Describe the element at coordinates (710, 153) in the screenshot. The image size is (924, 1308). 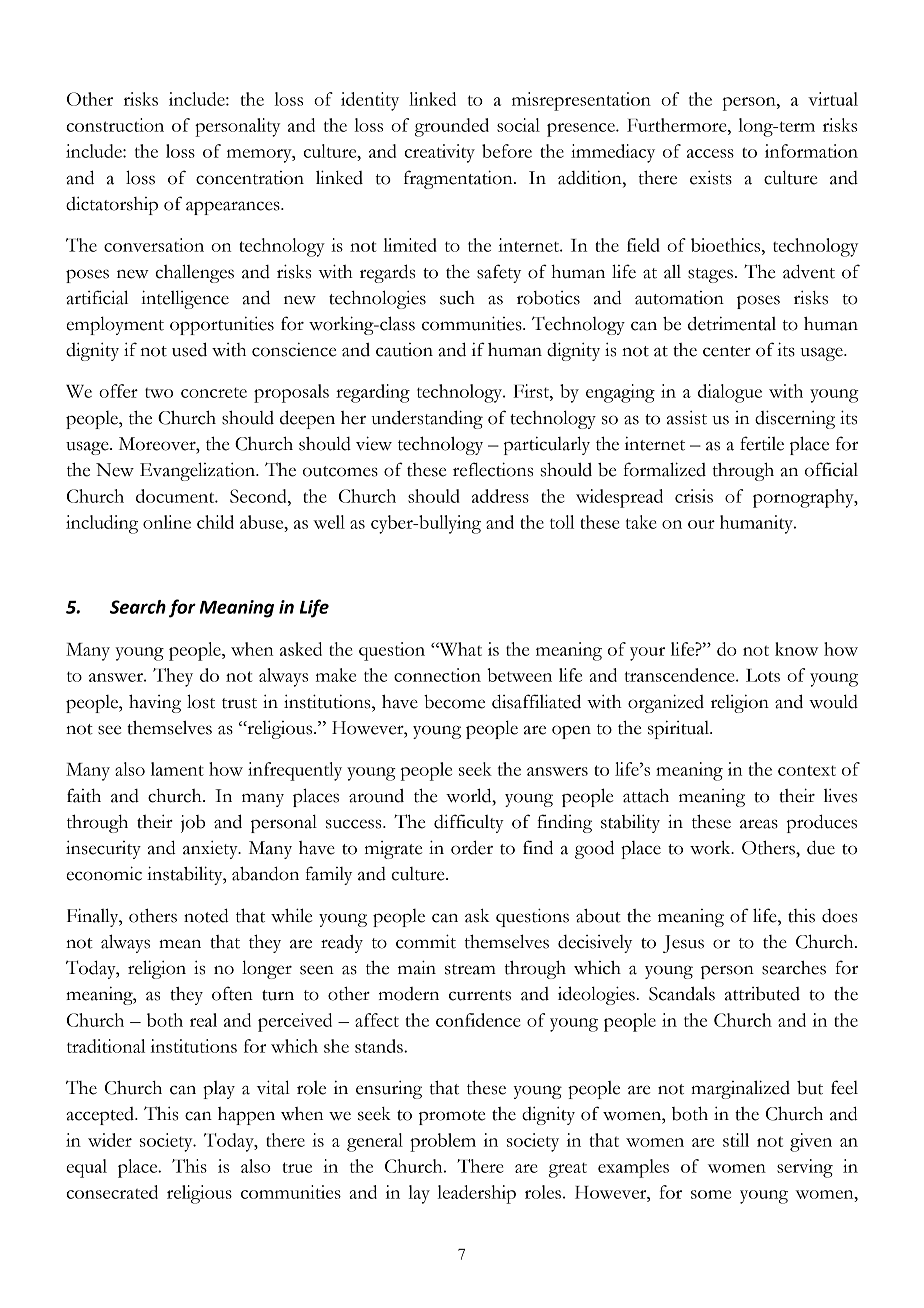
I see `access` at that location.
